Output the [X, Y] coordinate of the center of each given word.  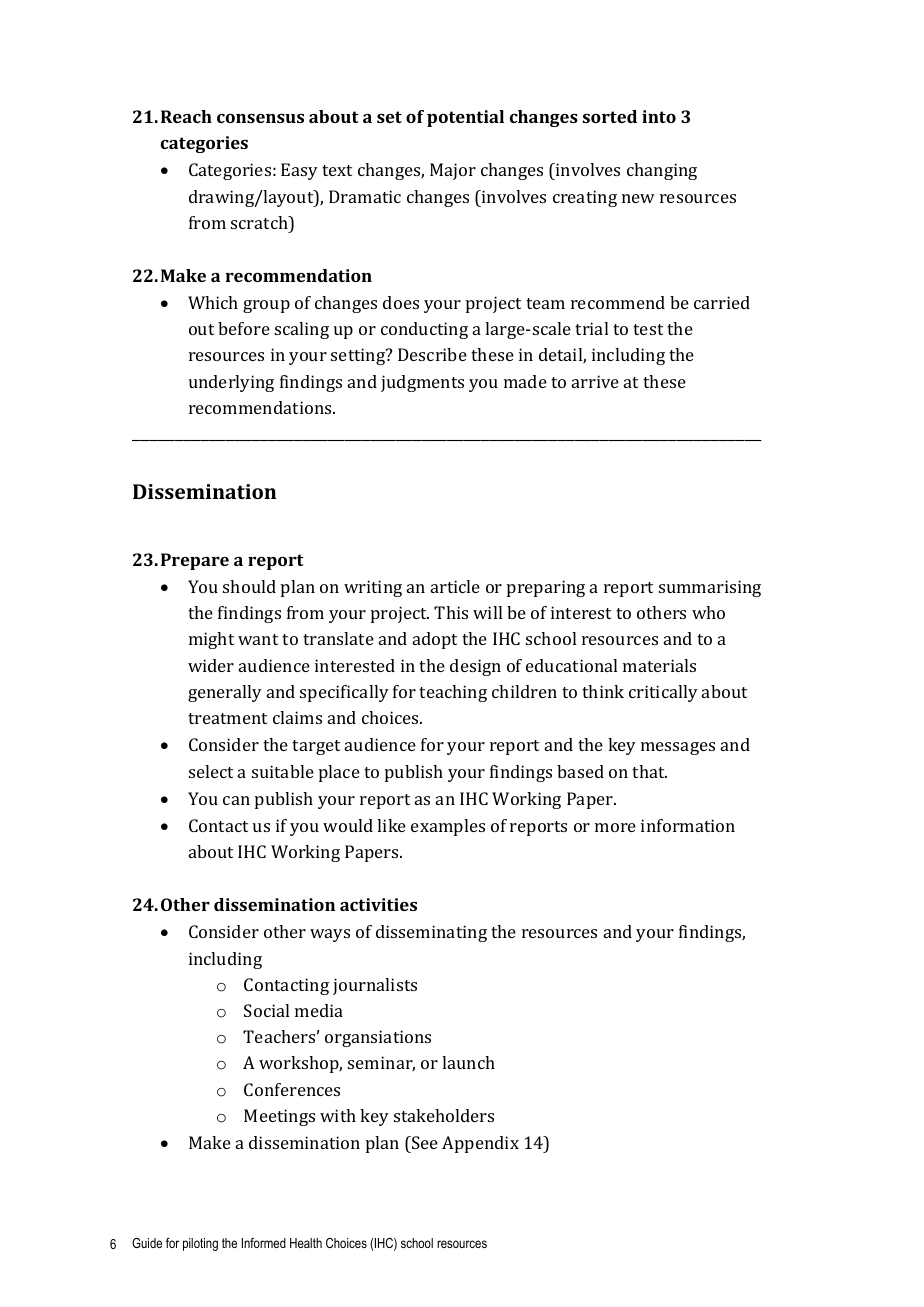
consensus [260, 118]
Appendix [480, 1144]
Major [453, 171]
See [424, 1142]
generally [225, 693]
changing [662, 171]
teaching [453, 693]
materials [659, 665]
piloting [200, 1244]
